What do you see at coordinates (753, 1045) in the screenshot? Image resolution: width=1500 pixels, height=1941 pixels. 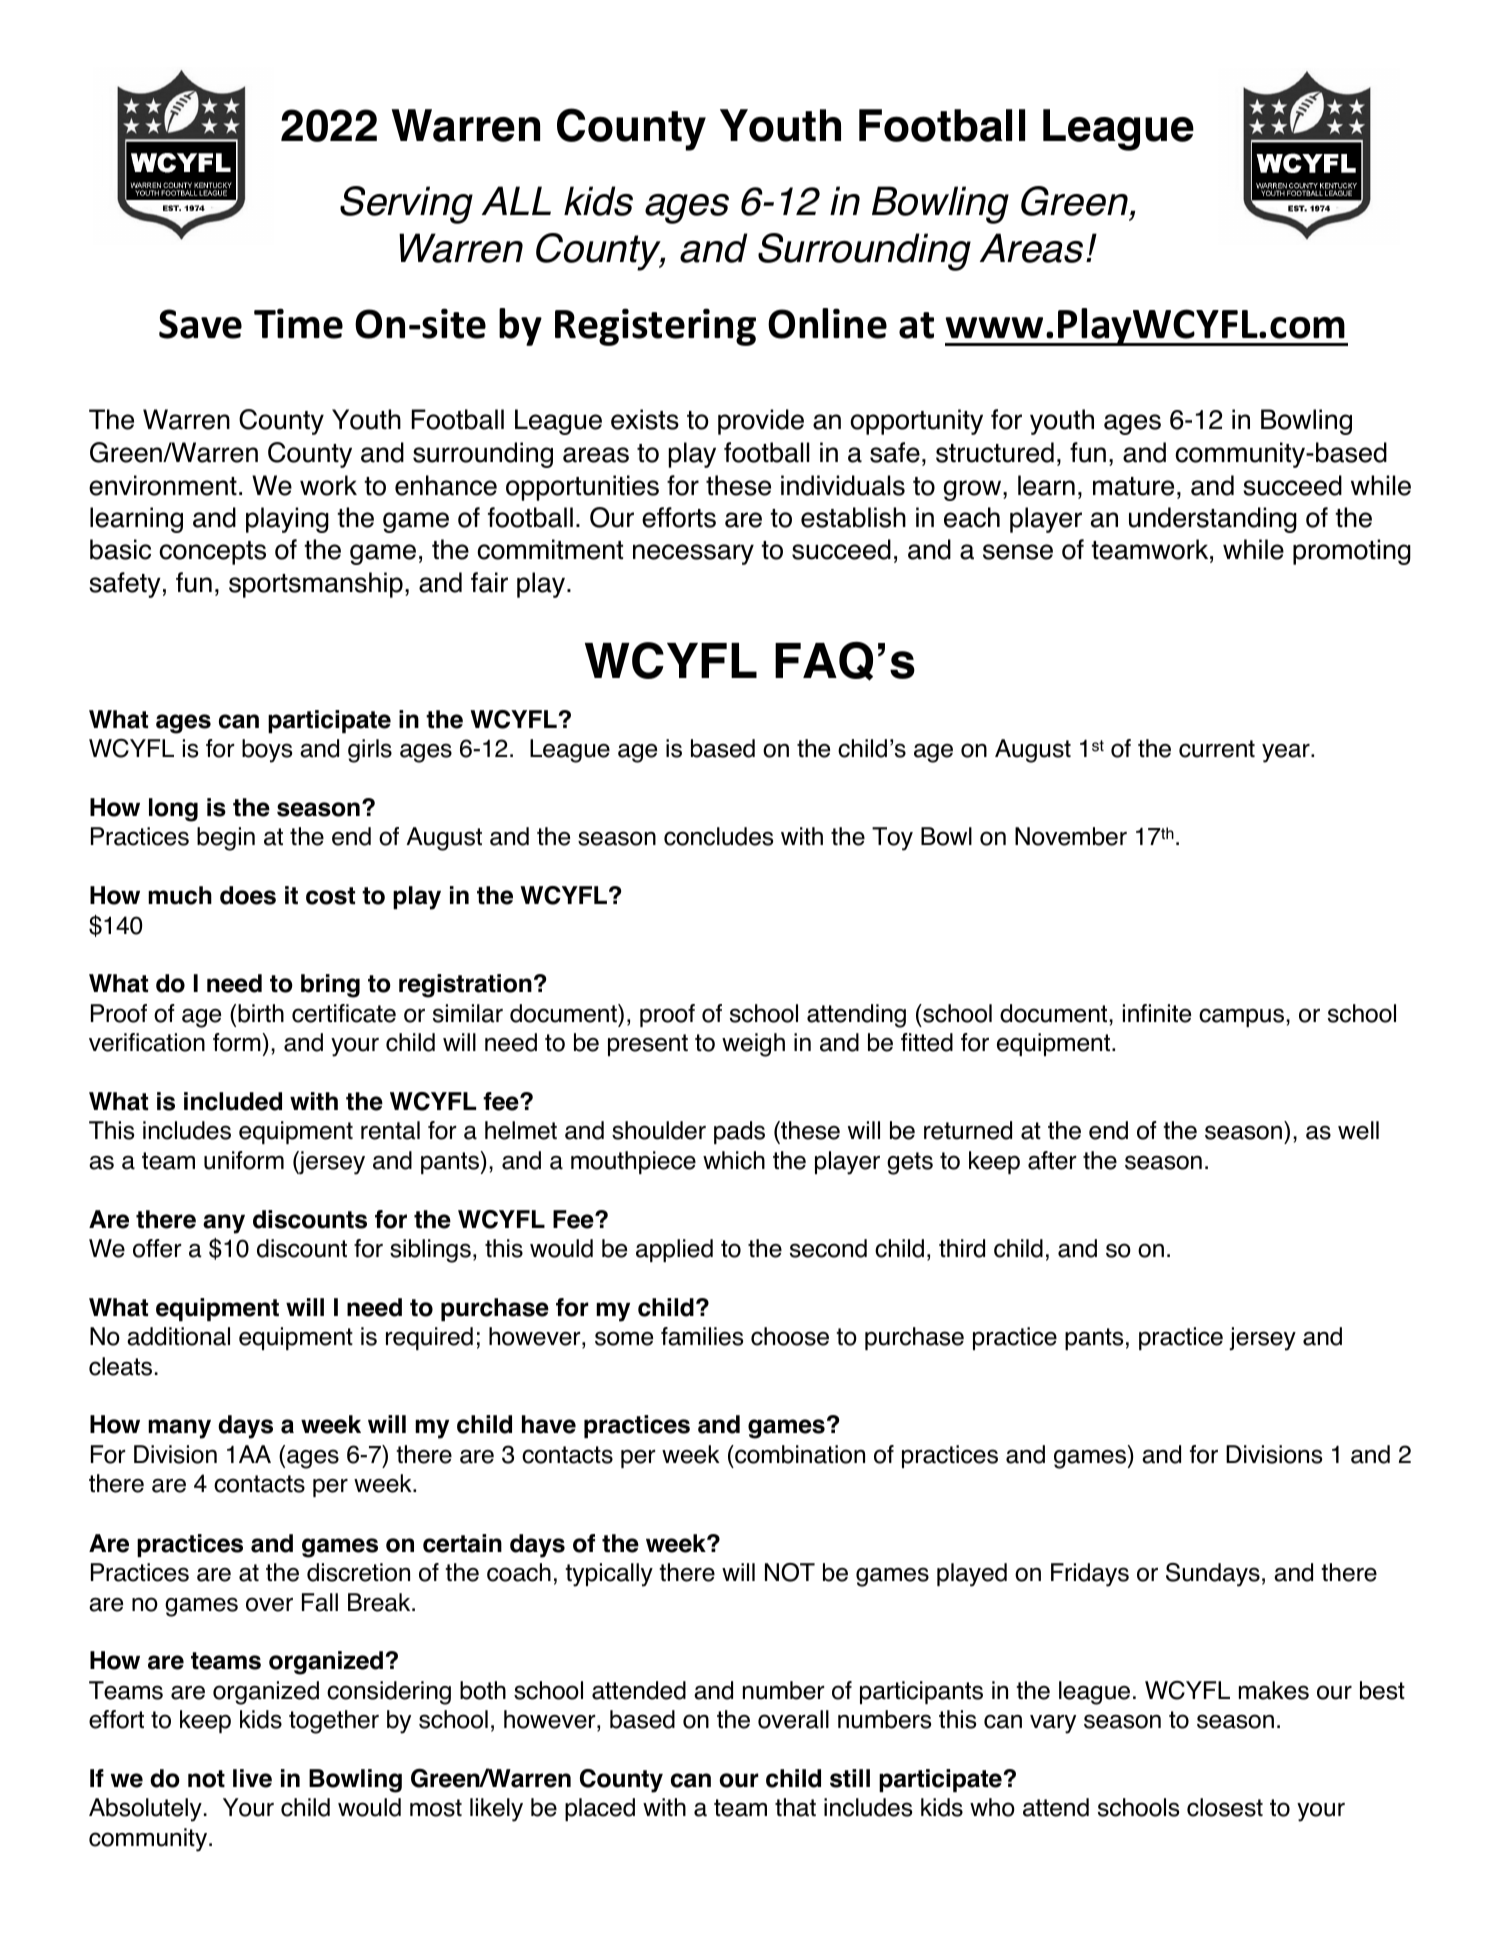 I see `weigh` at bounding box center [753, 1045].
